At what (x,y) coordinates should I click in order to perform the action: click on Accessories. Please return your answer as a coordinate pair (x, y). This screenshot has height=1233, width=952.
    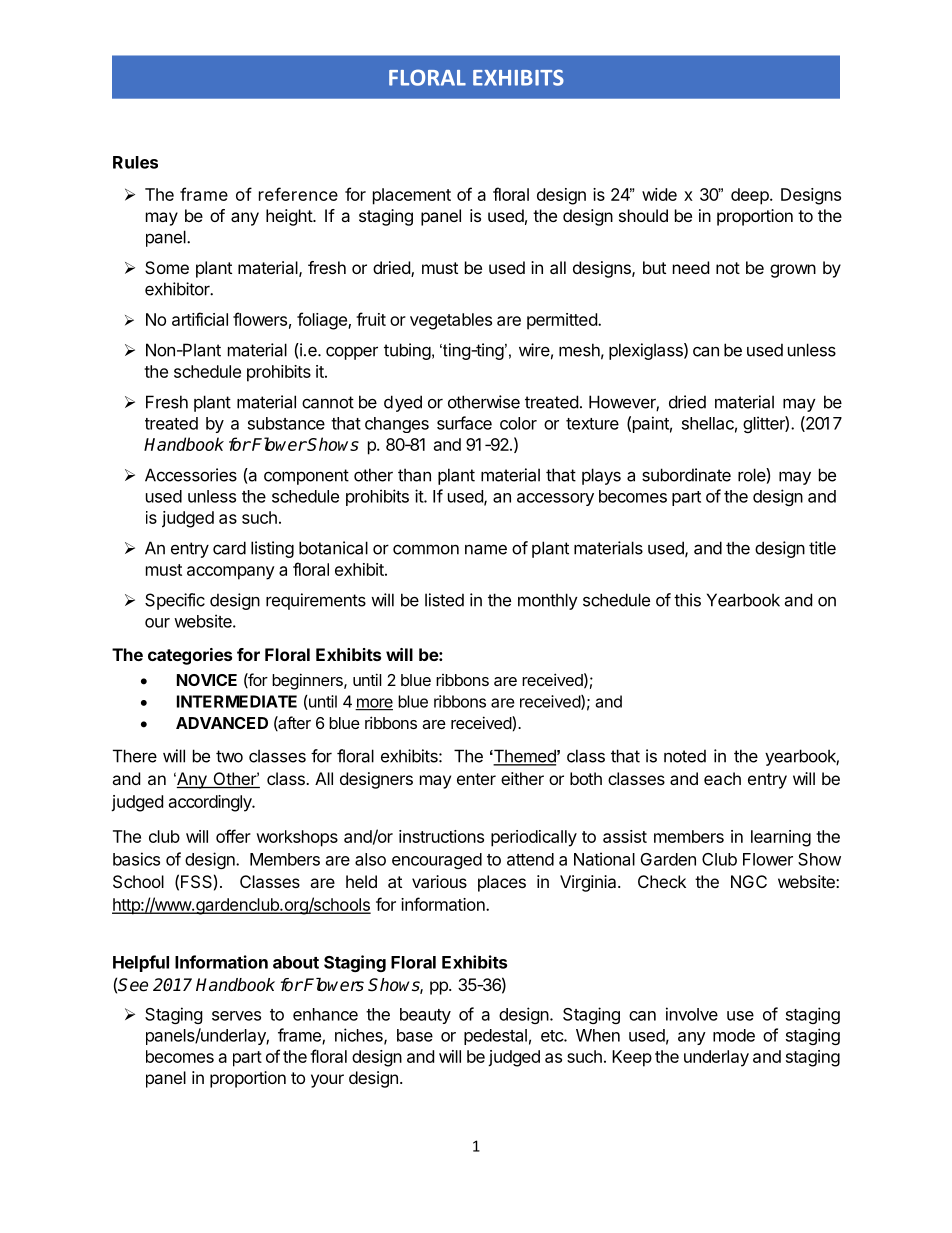
    Looking at the image, I should click on (191, 475).
